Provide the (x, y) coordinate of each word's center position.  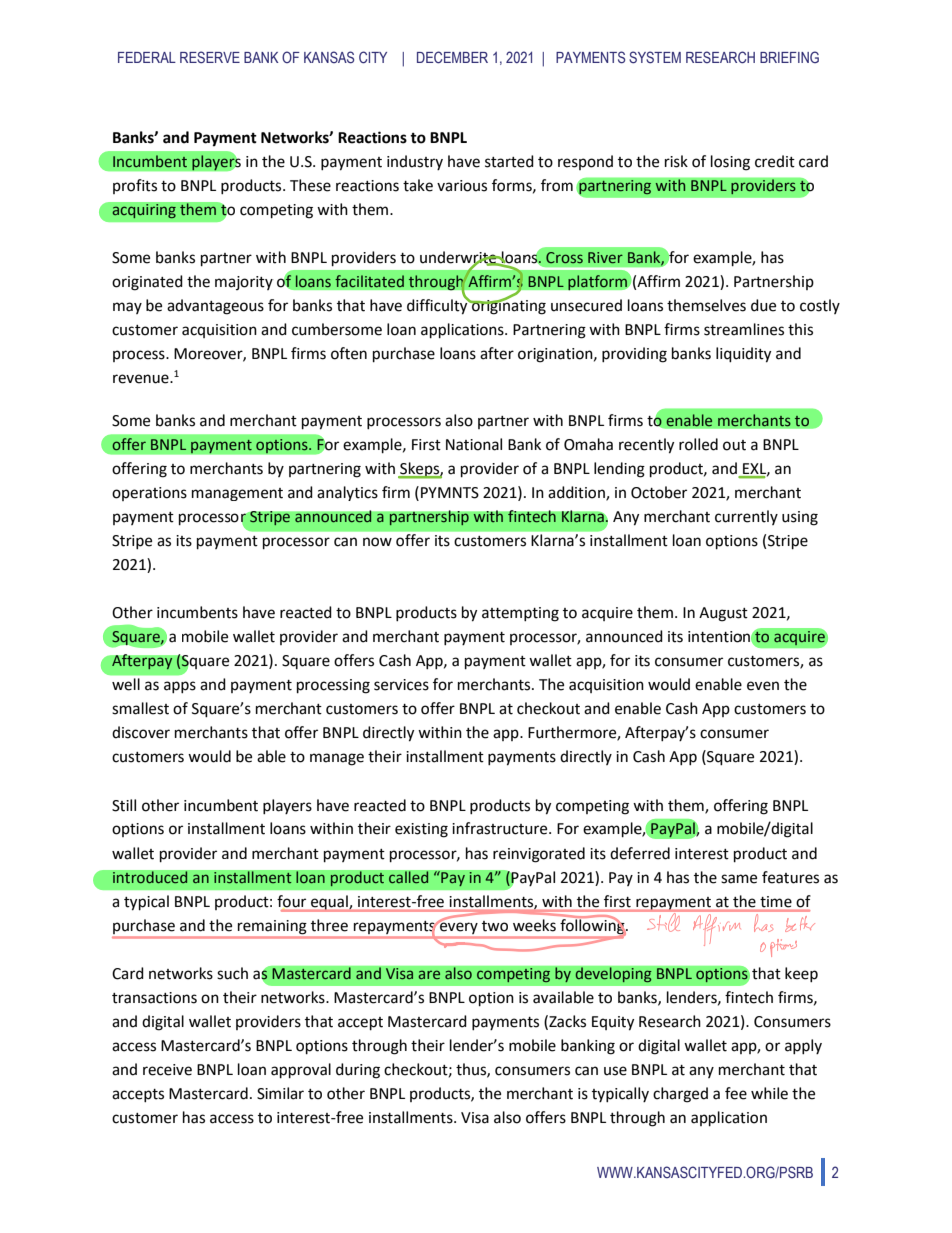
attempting (520, 614)
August (723, 614)
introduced (150, 877)
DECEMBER (452, 57)
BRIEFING (789, 57)
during (358, 1071)
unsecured (586, 305)
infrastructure (501, 828)
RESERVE (210, 57)
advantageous (215, 307)
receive (167, 1070)
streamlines (744, 329)
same (739, 879)
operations (149, 494)
